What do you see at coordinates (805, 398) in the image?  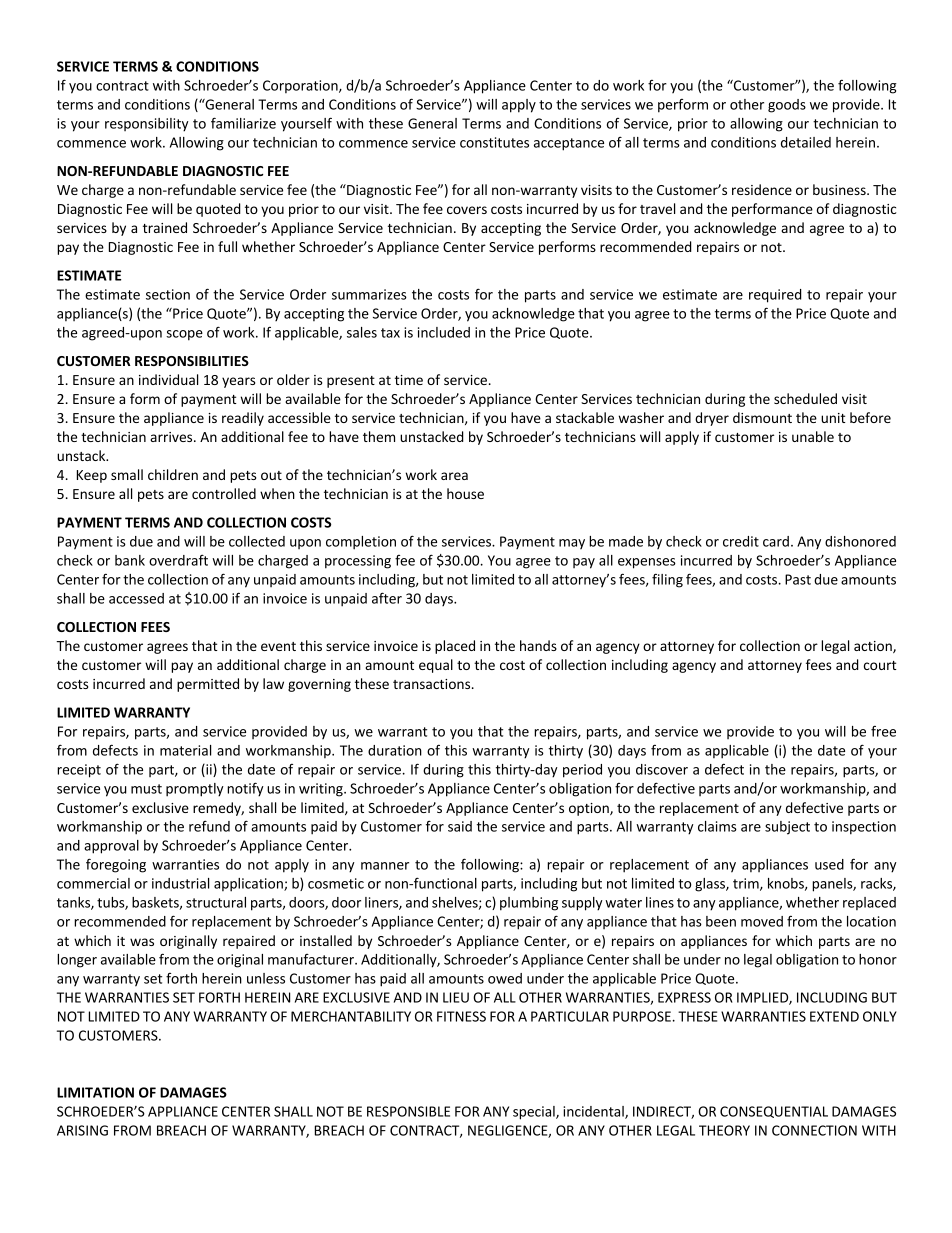 I see `scheduled` at bounding box center [805, 398].
